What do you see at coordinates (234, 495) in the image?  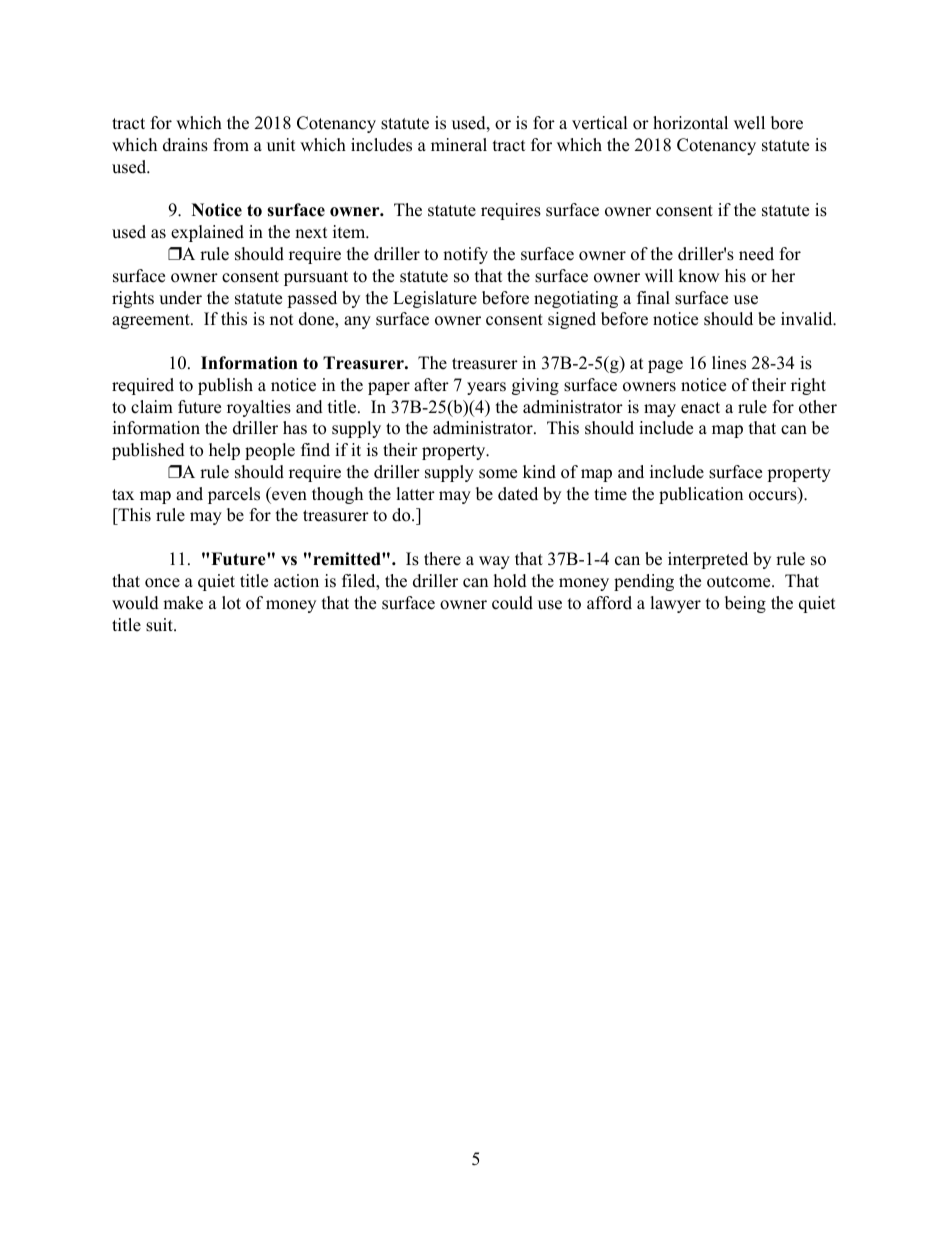 I see `parcels` at bounding box center [234, 495].
